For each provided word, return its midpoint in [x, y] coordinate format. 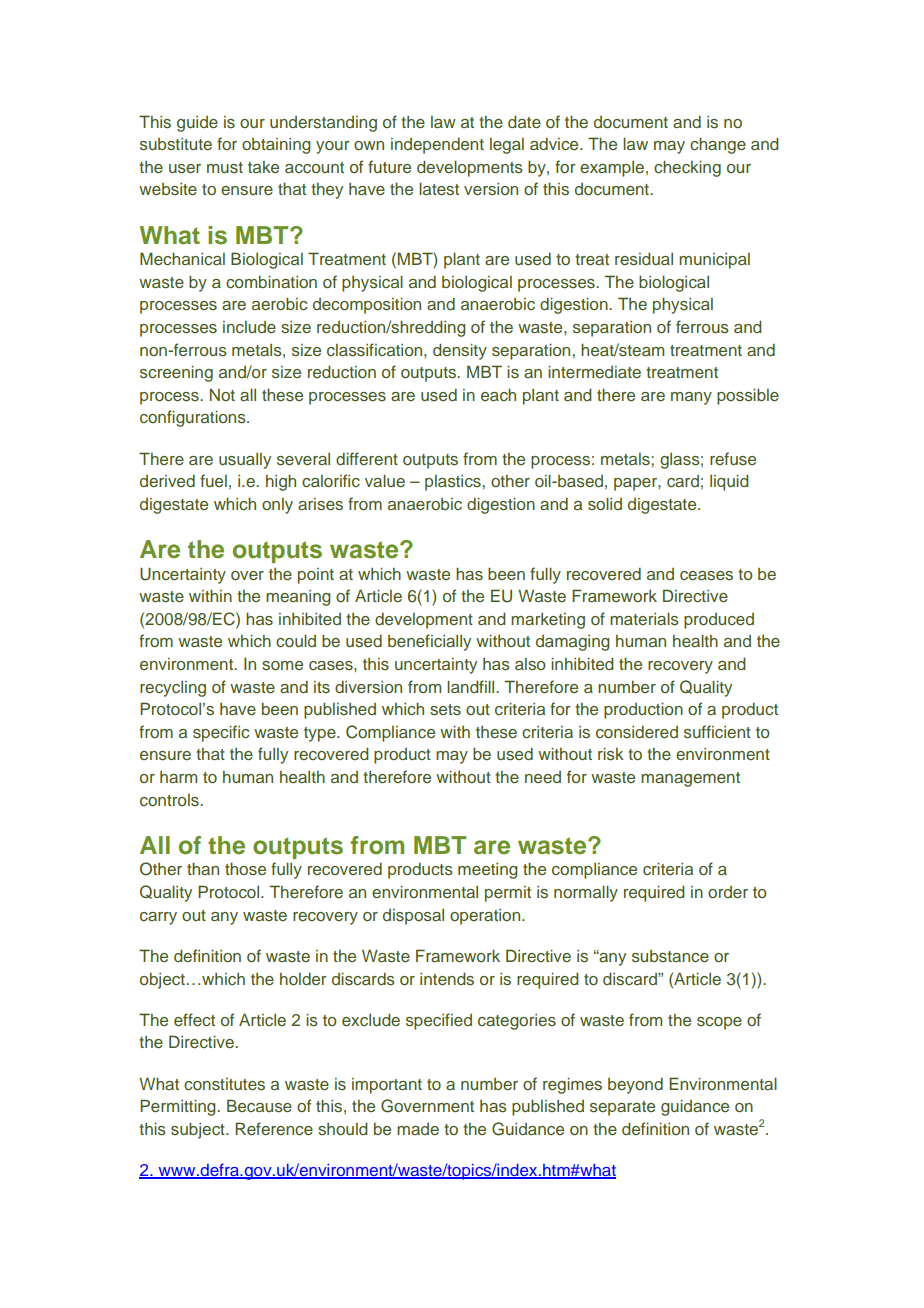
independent [437, 146]
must [225, 167]
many [691, 398]
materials [644, 619]
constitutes [224, 1084]
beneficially [429, 642]
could [296, 640]
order [728, 892]
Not [222, 394]
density [460, 351]
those [245, 868]
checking [687, 168]
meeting [488, 871]
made [418, 1129]
